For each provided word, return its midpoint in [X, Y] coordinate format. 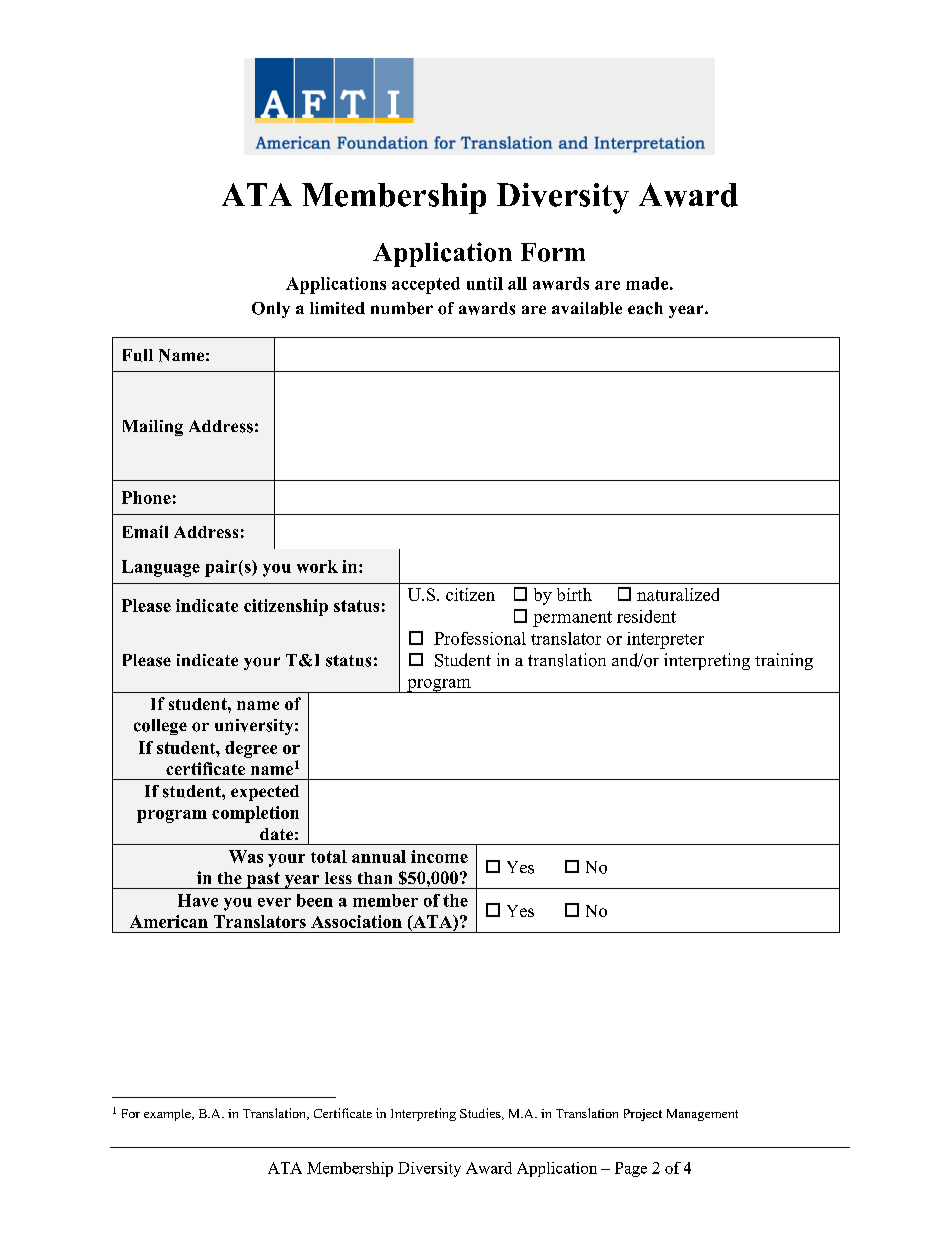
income [439, 856]
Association [356, 921]
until [485, 283]
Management [702, 1115]
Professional [480, 638]
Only [271, 310]
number [402, 308]
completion [255, 814]
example [168, 1115]
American [169, 921]
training [784, 661]
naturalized [678, 594]
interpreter [665, 640]
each [645, 308]
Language [161, 568]
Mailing [153, 428]
